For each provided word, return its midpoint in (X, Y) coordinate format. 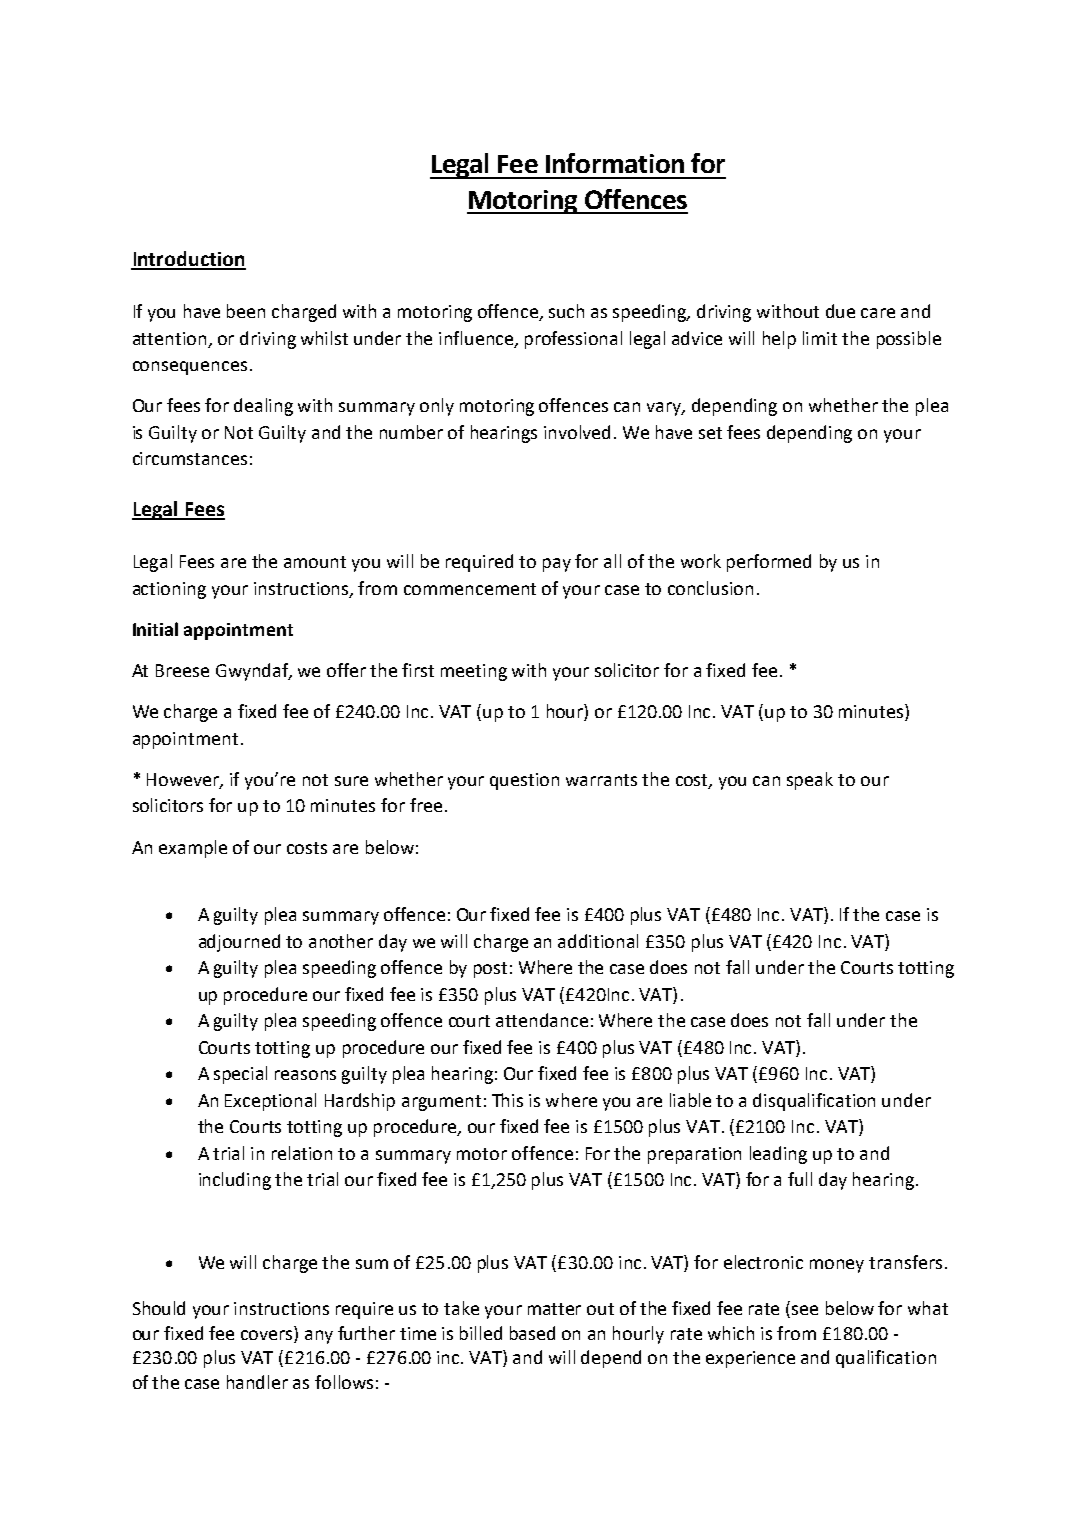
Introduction (188, 260)
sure (351, 781)
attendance (542, 1020)
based (532, 1333)
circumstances (190, 458)
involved (577, 432)
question (524, 781)
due (840, 311)
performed (769, 563)
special (240, 1075)
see (805, 1310)
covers (266, 1335)
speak (810, 781)
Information (615, 163)
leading (778, 1155)
